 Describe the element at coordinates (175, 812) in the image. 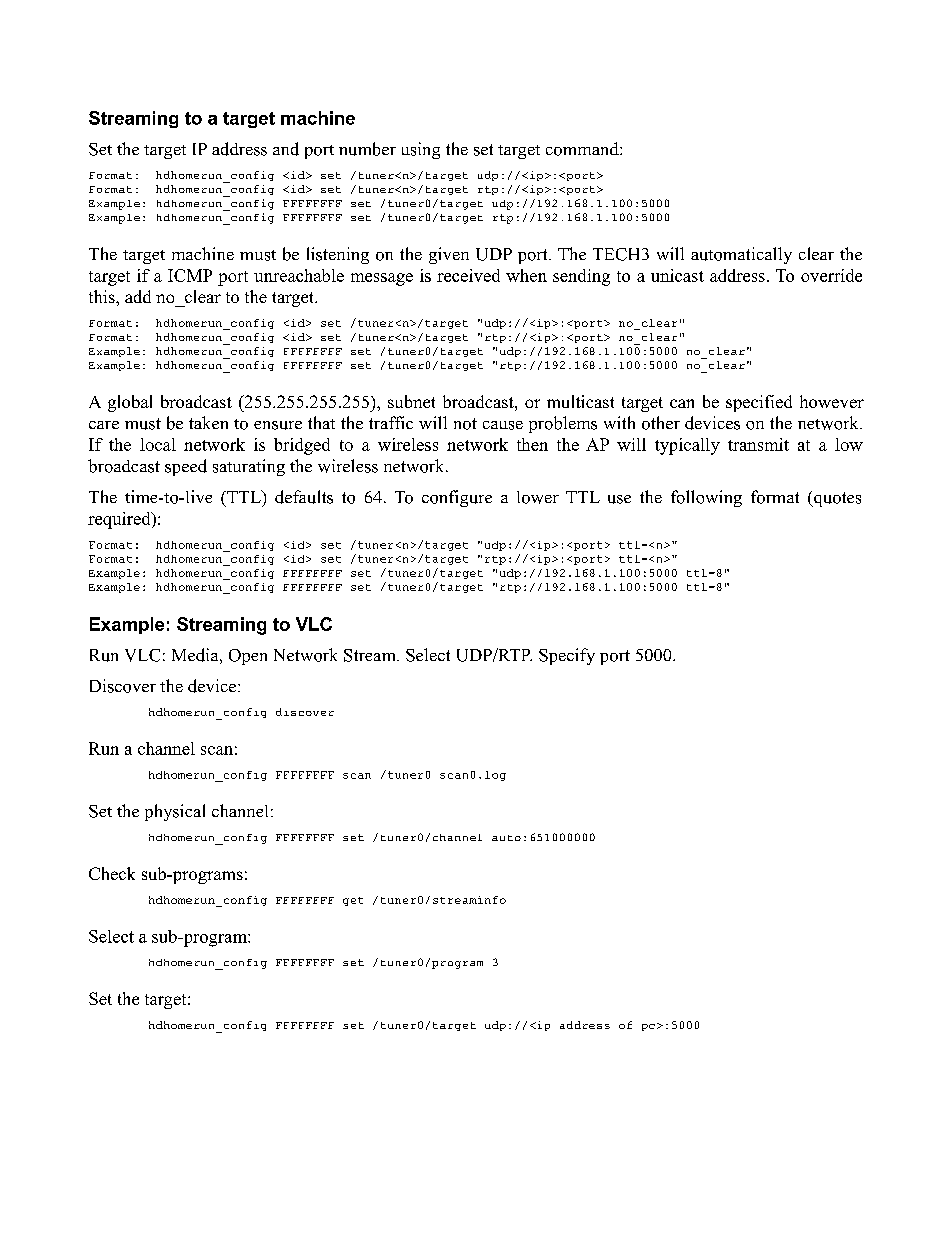

I see `physical` at that location.
